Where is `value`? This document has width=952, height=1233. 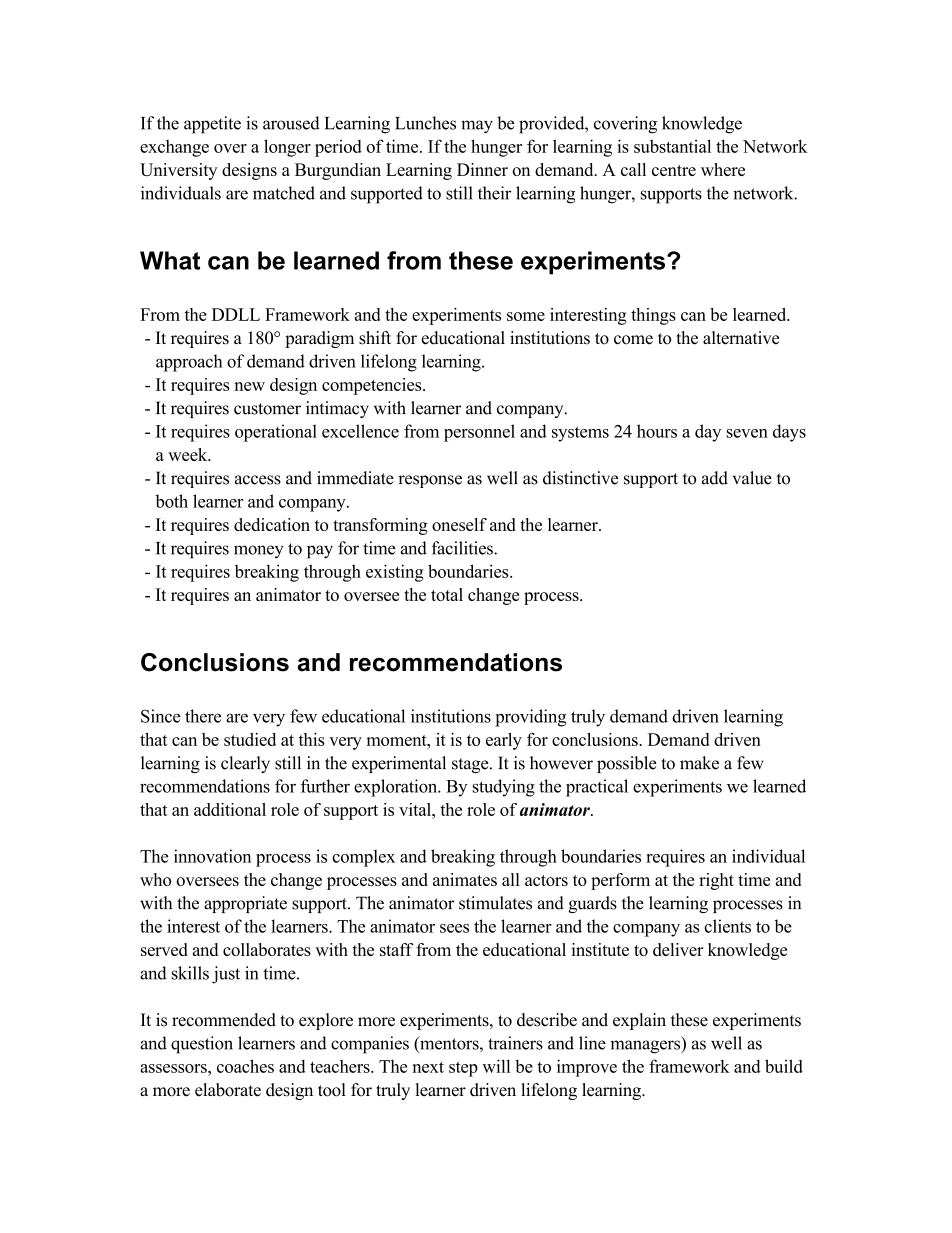
value is located at coordinates (752, 478).
